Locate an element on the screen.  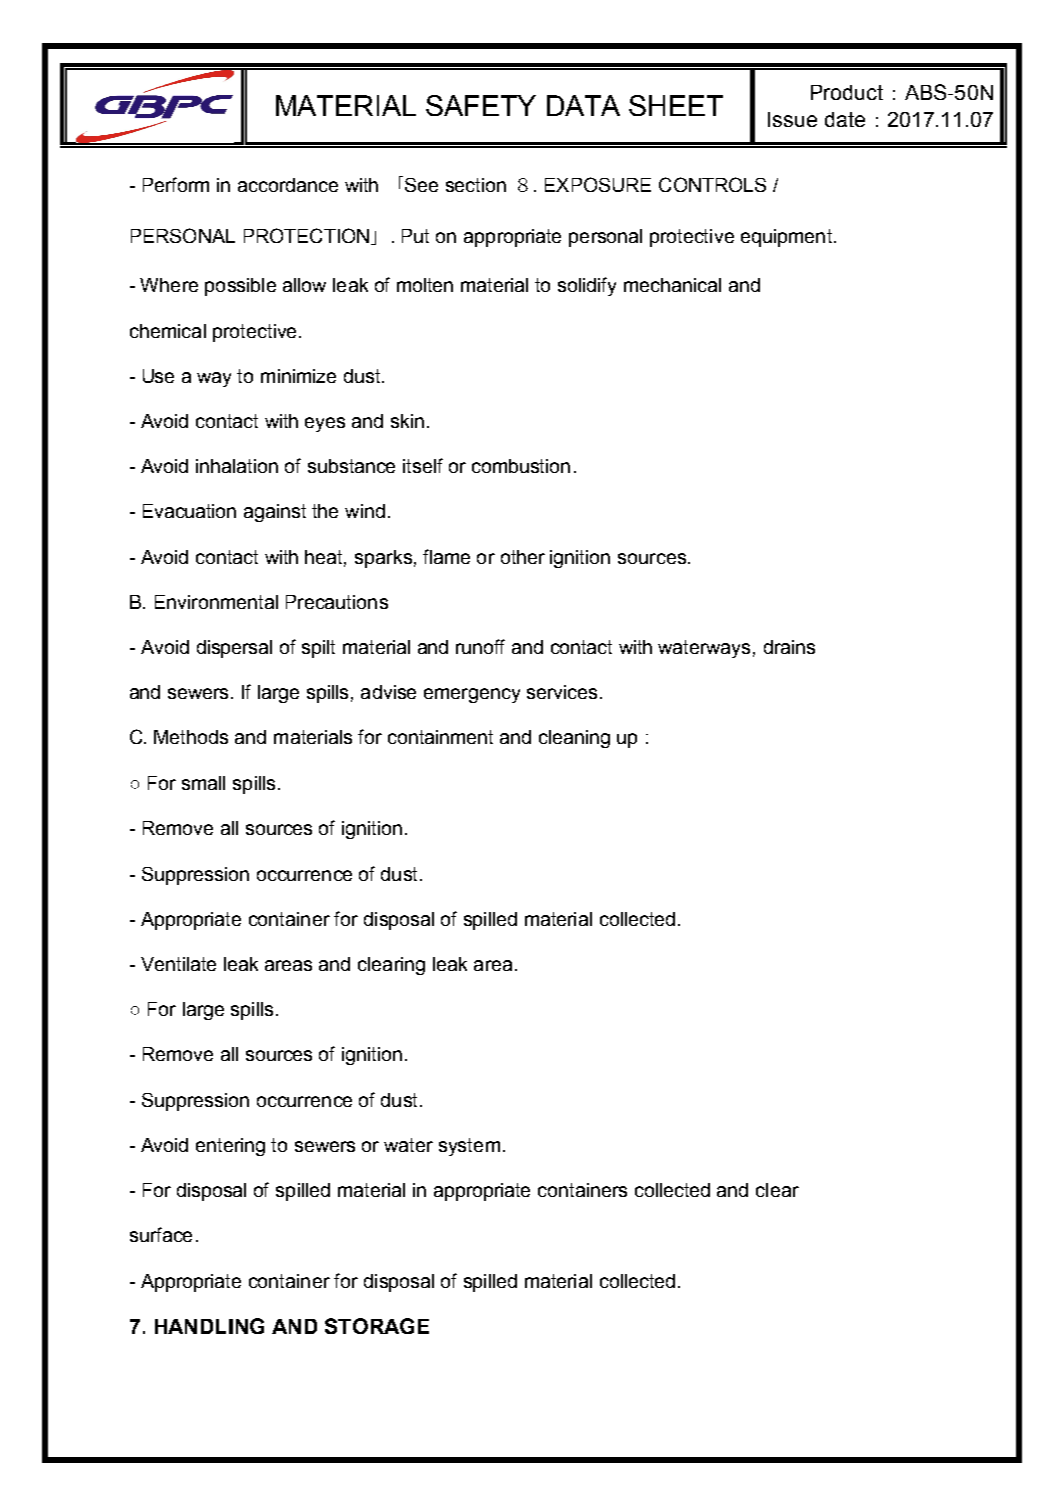
CONTROLS is located at coordinates (712, 184).
